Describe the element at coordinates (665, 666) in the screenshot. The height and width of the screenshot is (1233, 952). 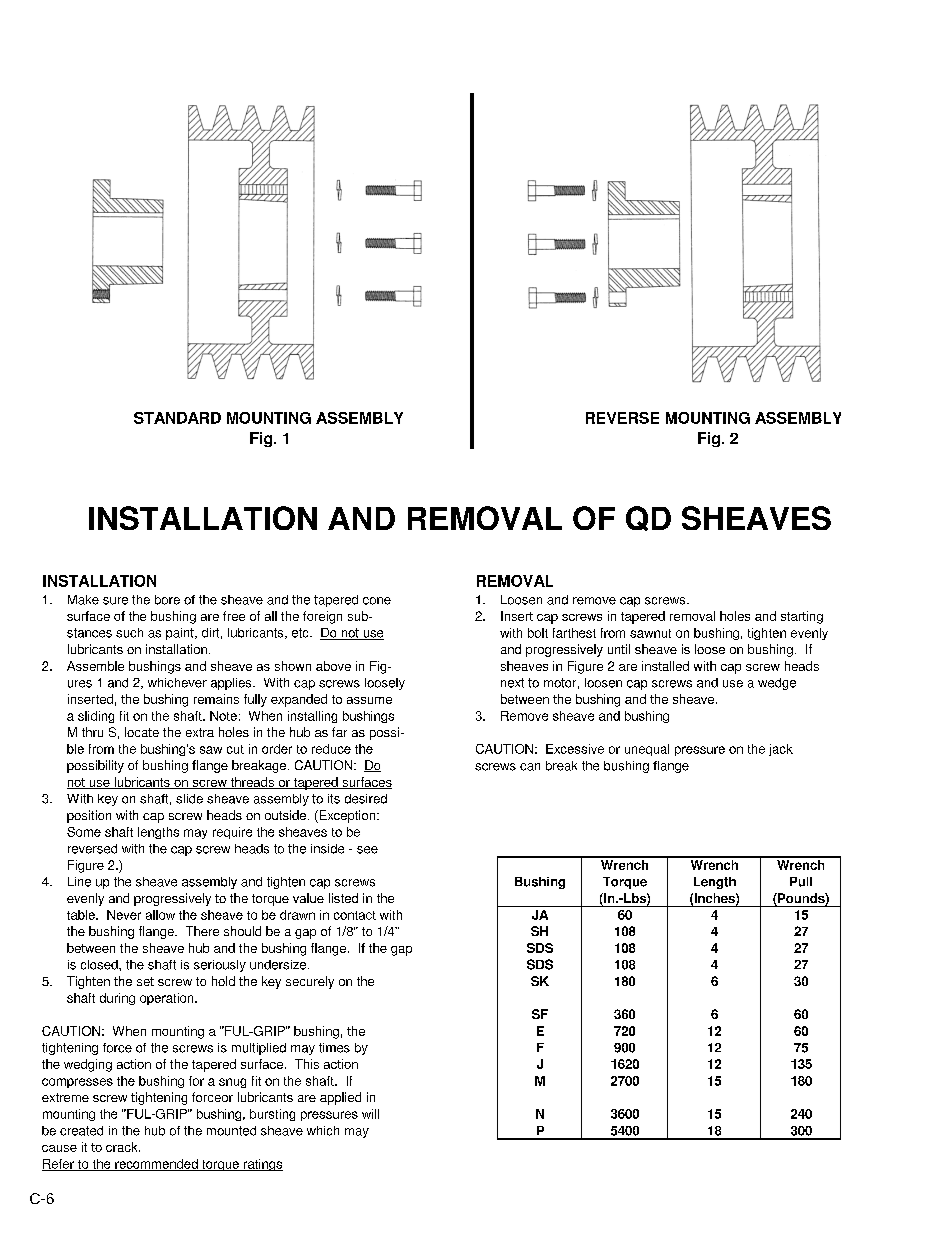
I see `installed` at that location.
